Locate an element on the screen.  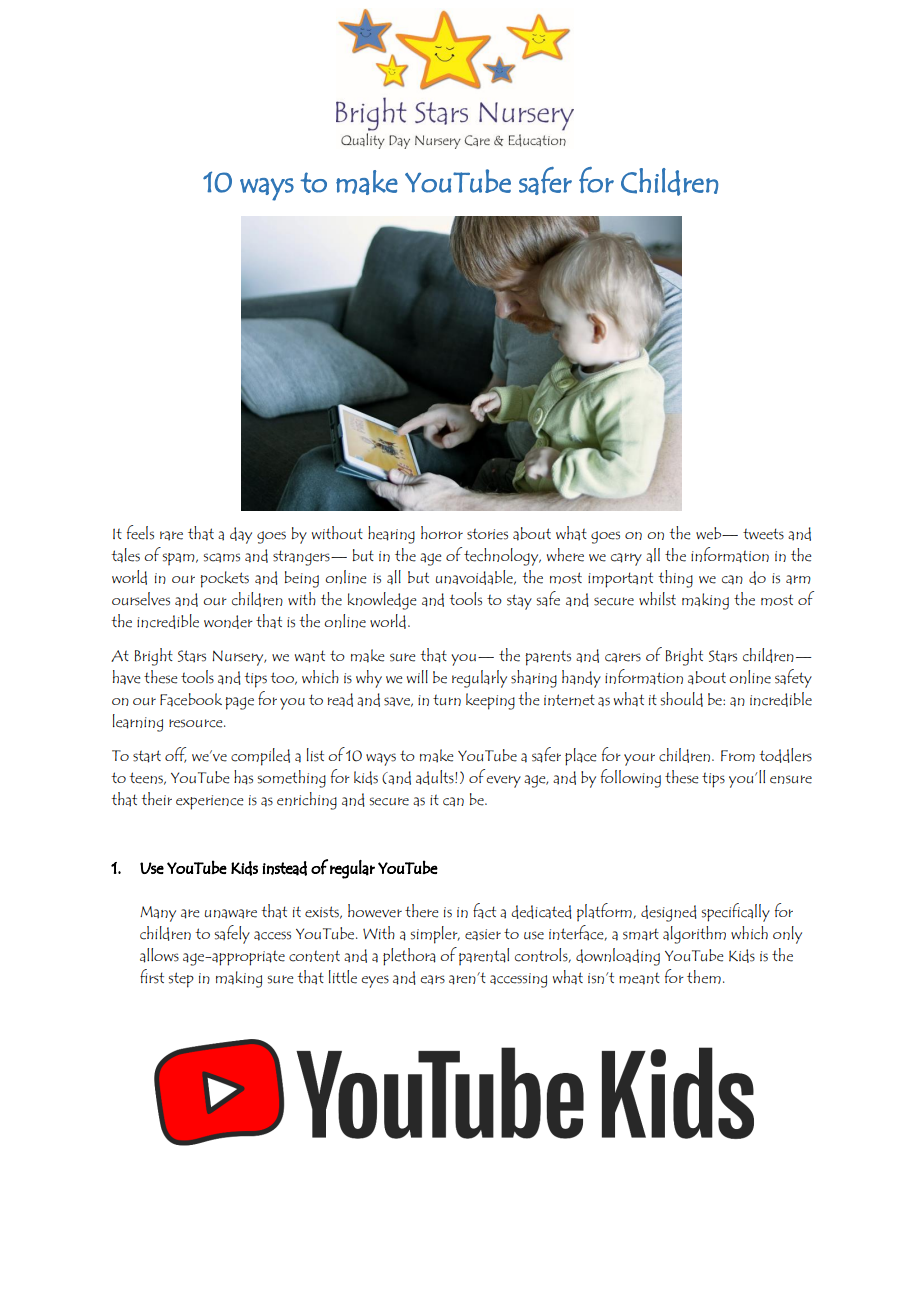
From is located at coordinates (738, 756).
